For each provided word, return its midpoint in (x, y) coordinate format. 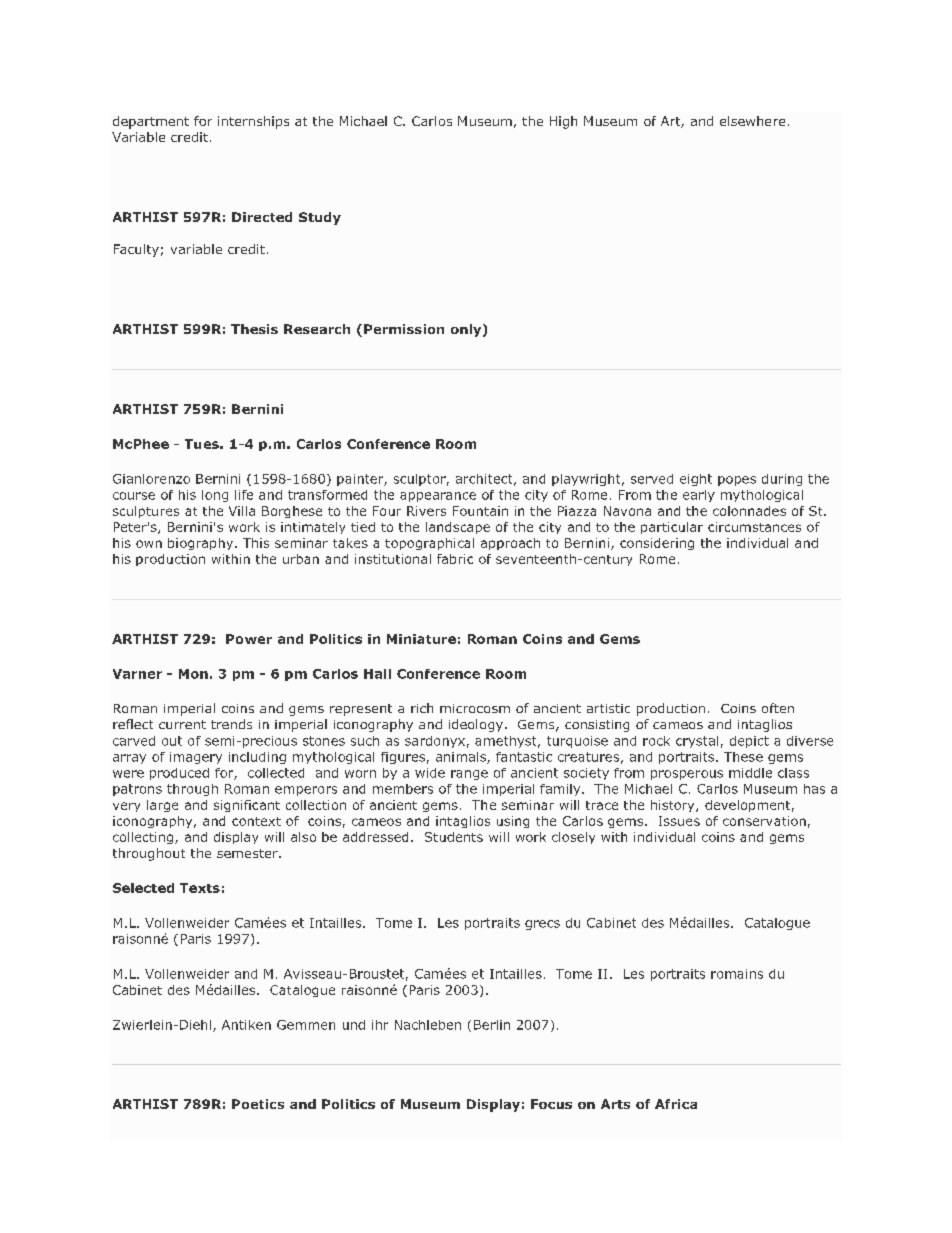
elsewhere (752, 121)
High (563, 122)
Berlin (492, 1025)
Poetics (258, 1104)
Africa (676, 1104)
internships (253, 122)
